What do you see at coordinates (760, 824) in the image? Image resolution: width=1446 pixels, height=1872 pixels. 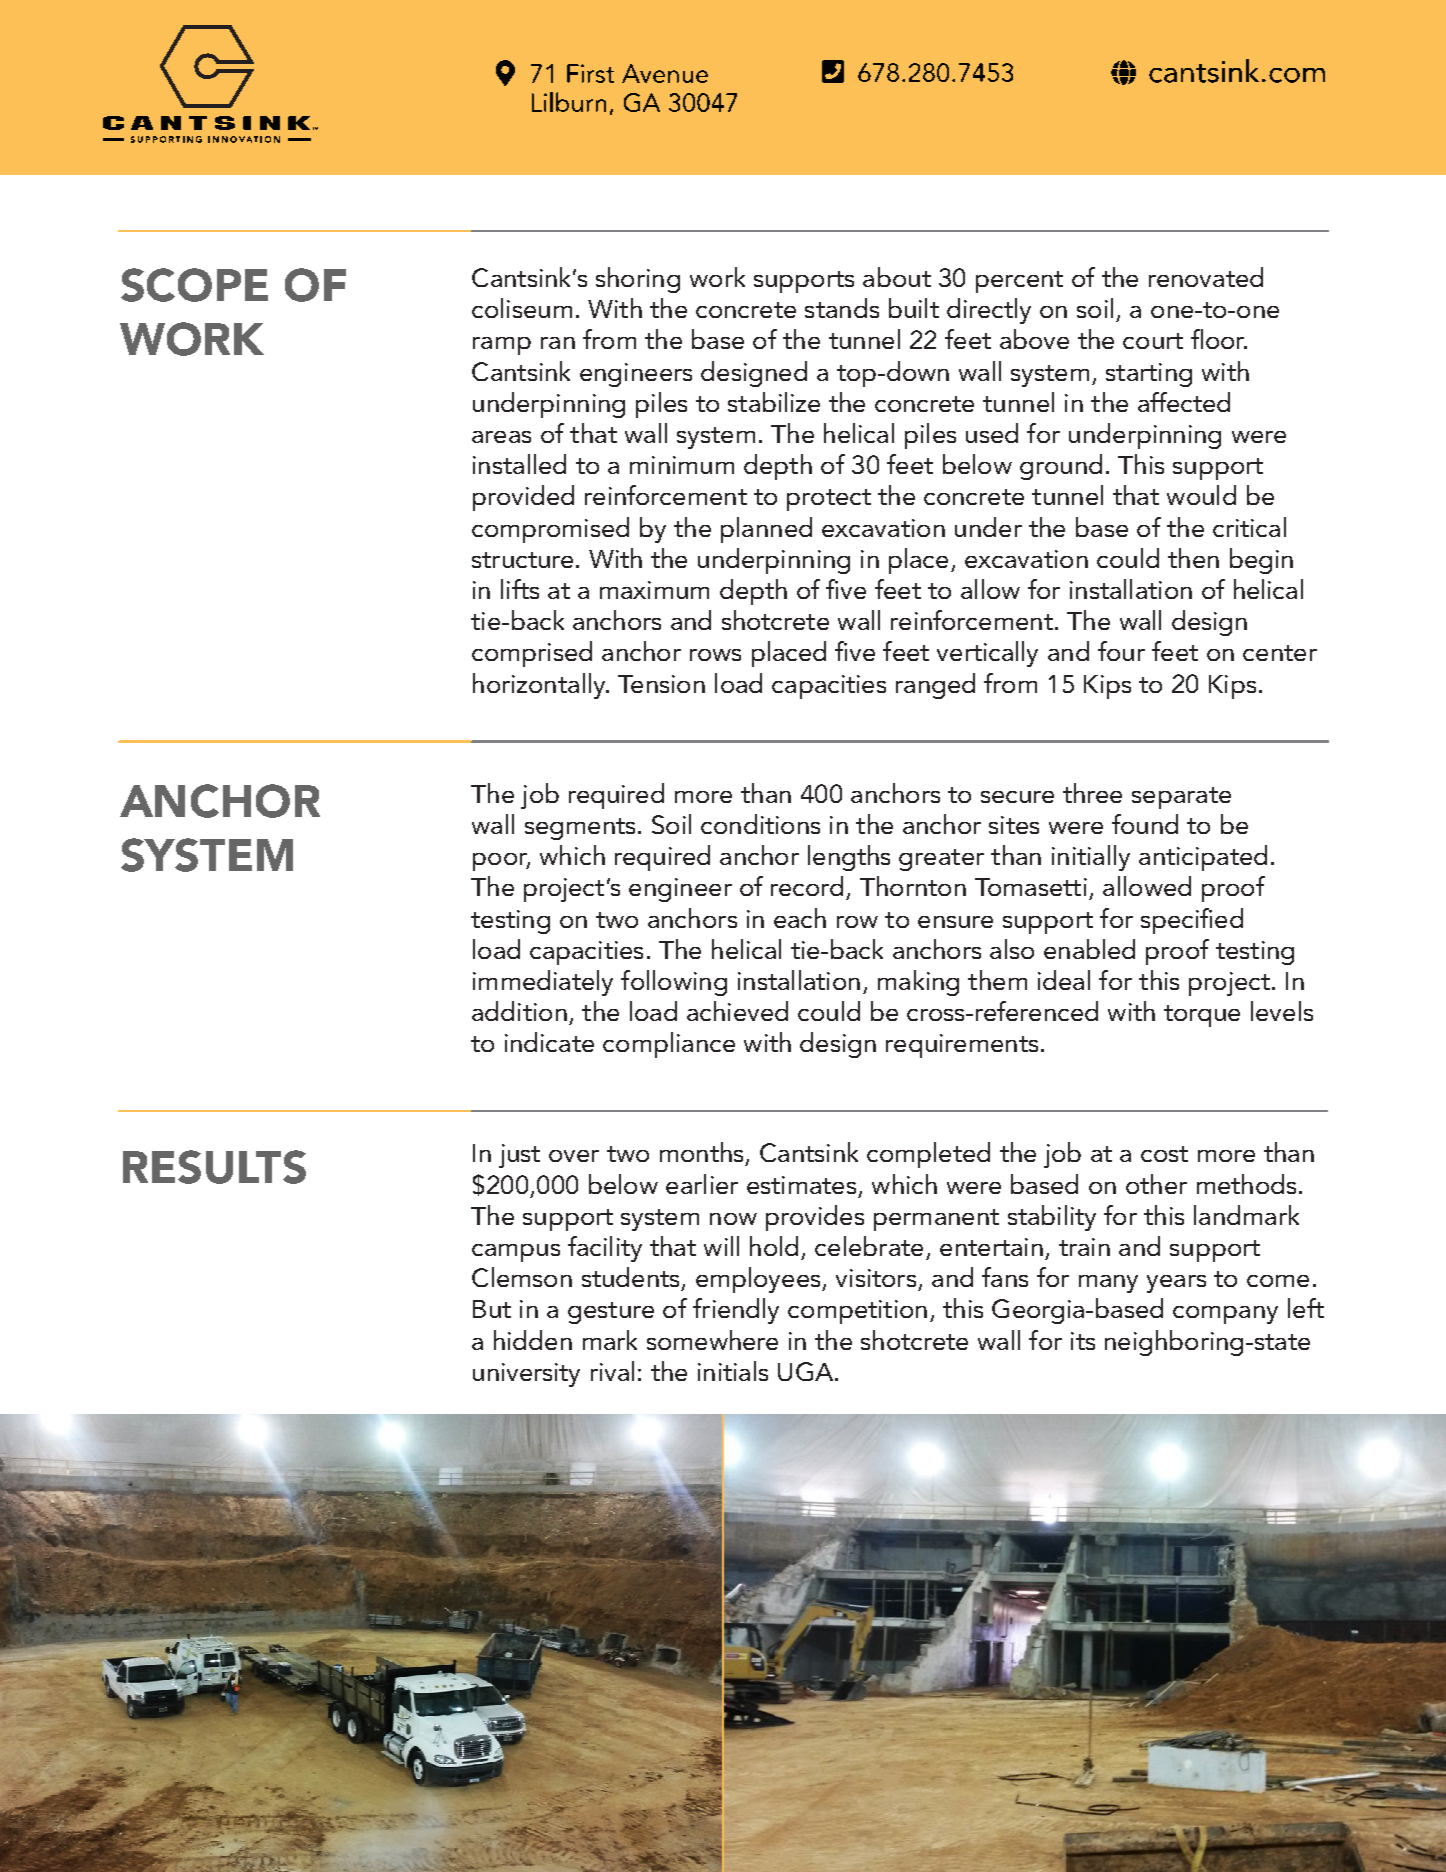 I see `conditions` at bounding box center [760, 824].
